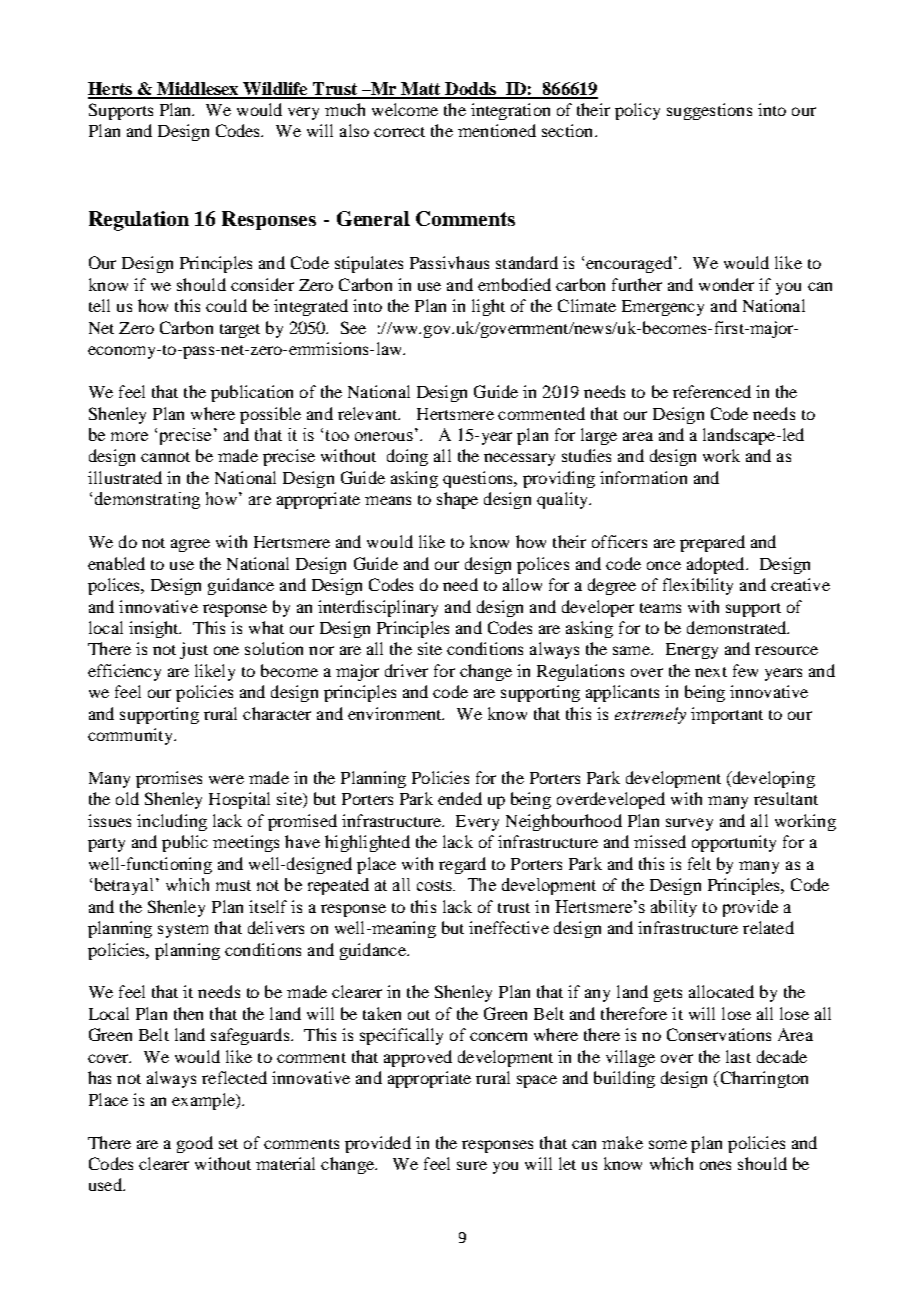  Describe the element at coordinates (436, 885) in the screenshot. I see `costs` at that location.
